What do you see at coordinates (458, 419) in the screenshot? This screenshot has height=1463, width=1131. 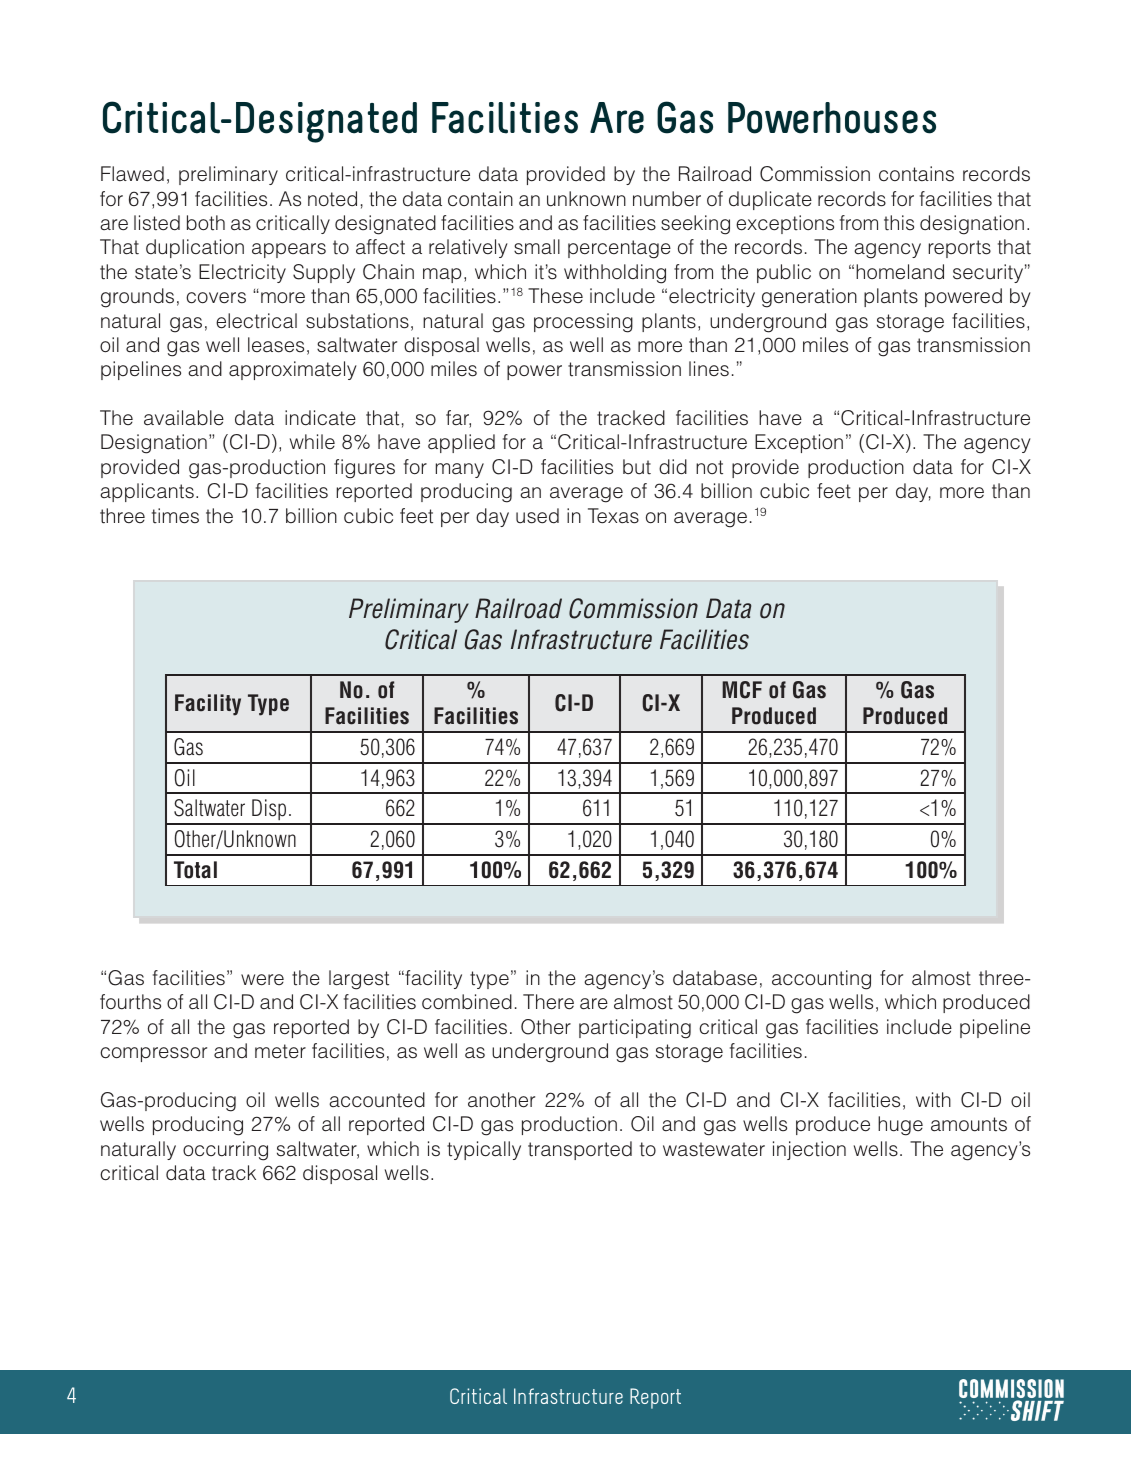 I see `far` at bounding box center [458, 419].
